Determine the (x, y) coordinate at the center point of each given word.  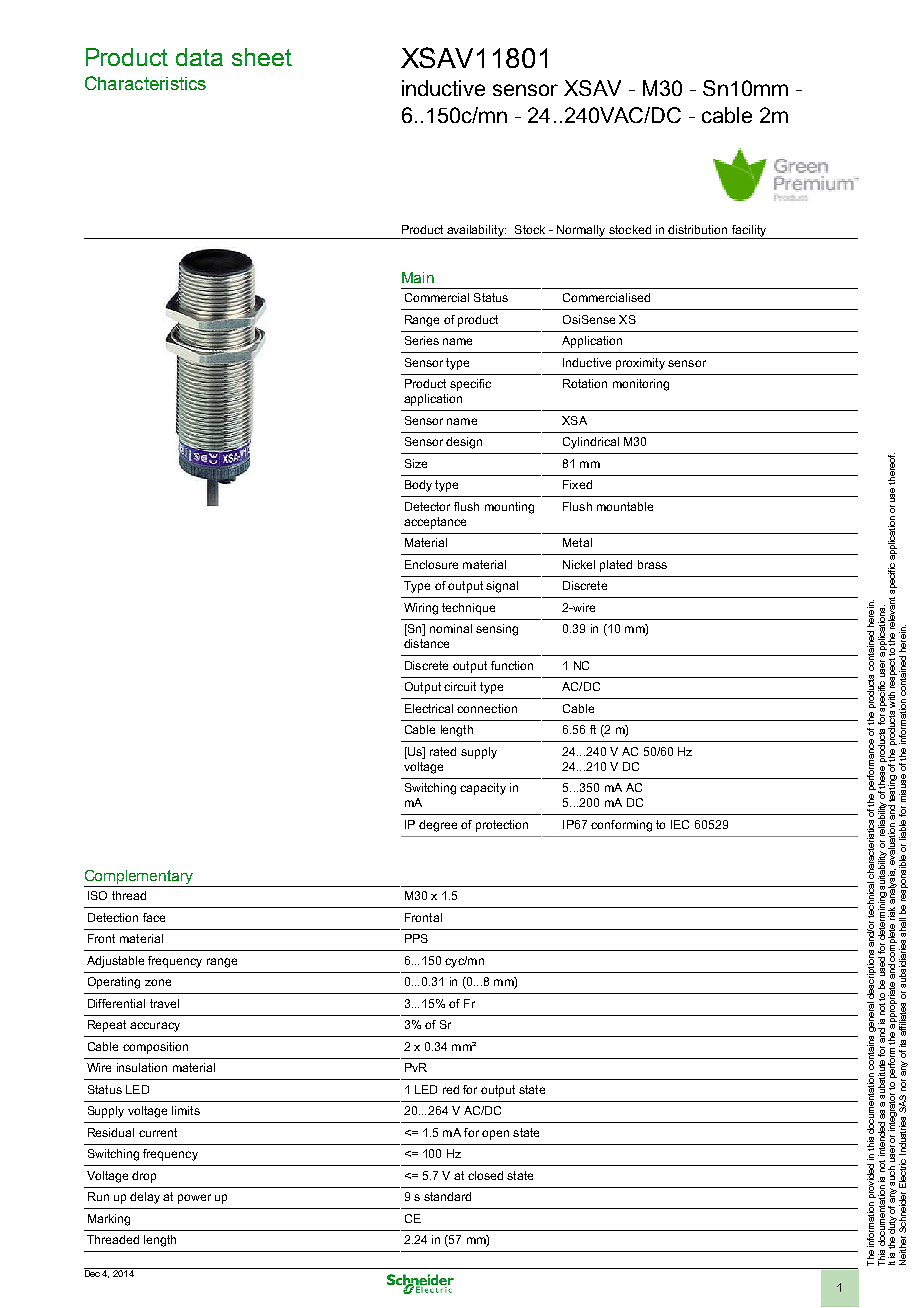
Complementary (139, 877)
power (194, 1199)
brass (652, 564)
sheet (262, 57)
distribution (697, 229)
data (199, 57)
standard (447, 1196)
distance (426, 643)
